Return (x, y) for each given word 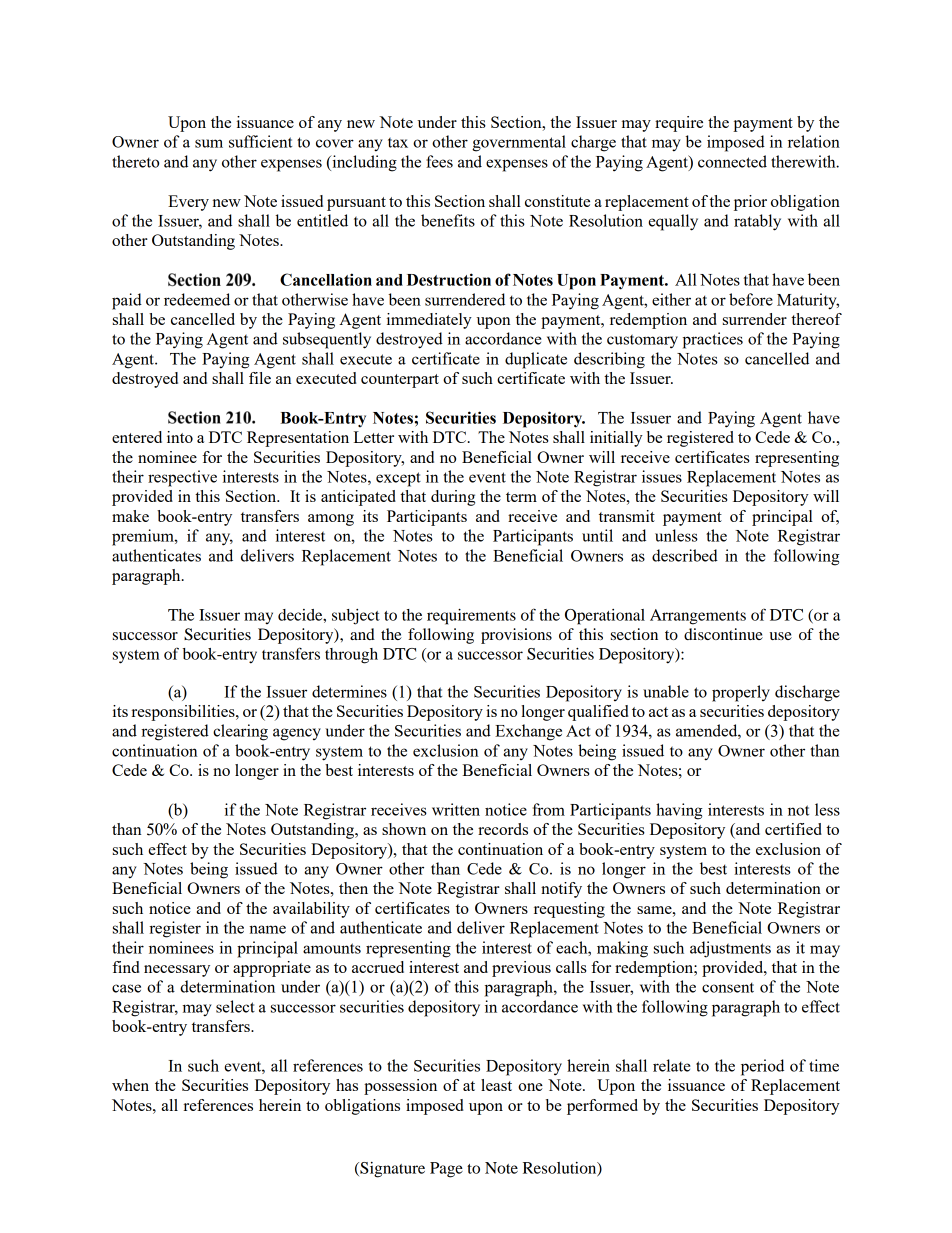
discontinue (723, 634)
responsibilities (184, 713)
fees (439, 161)
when (130, 1085)
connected (732, 161)
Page (446, 1170)
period (762, 1067)
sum (209, 143)
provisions (516, 636)
